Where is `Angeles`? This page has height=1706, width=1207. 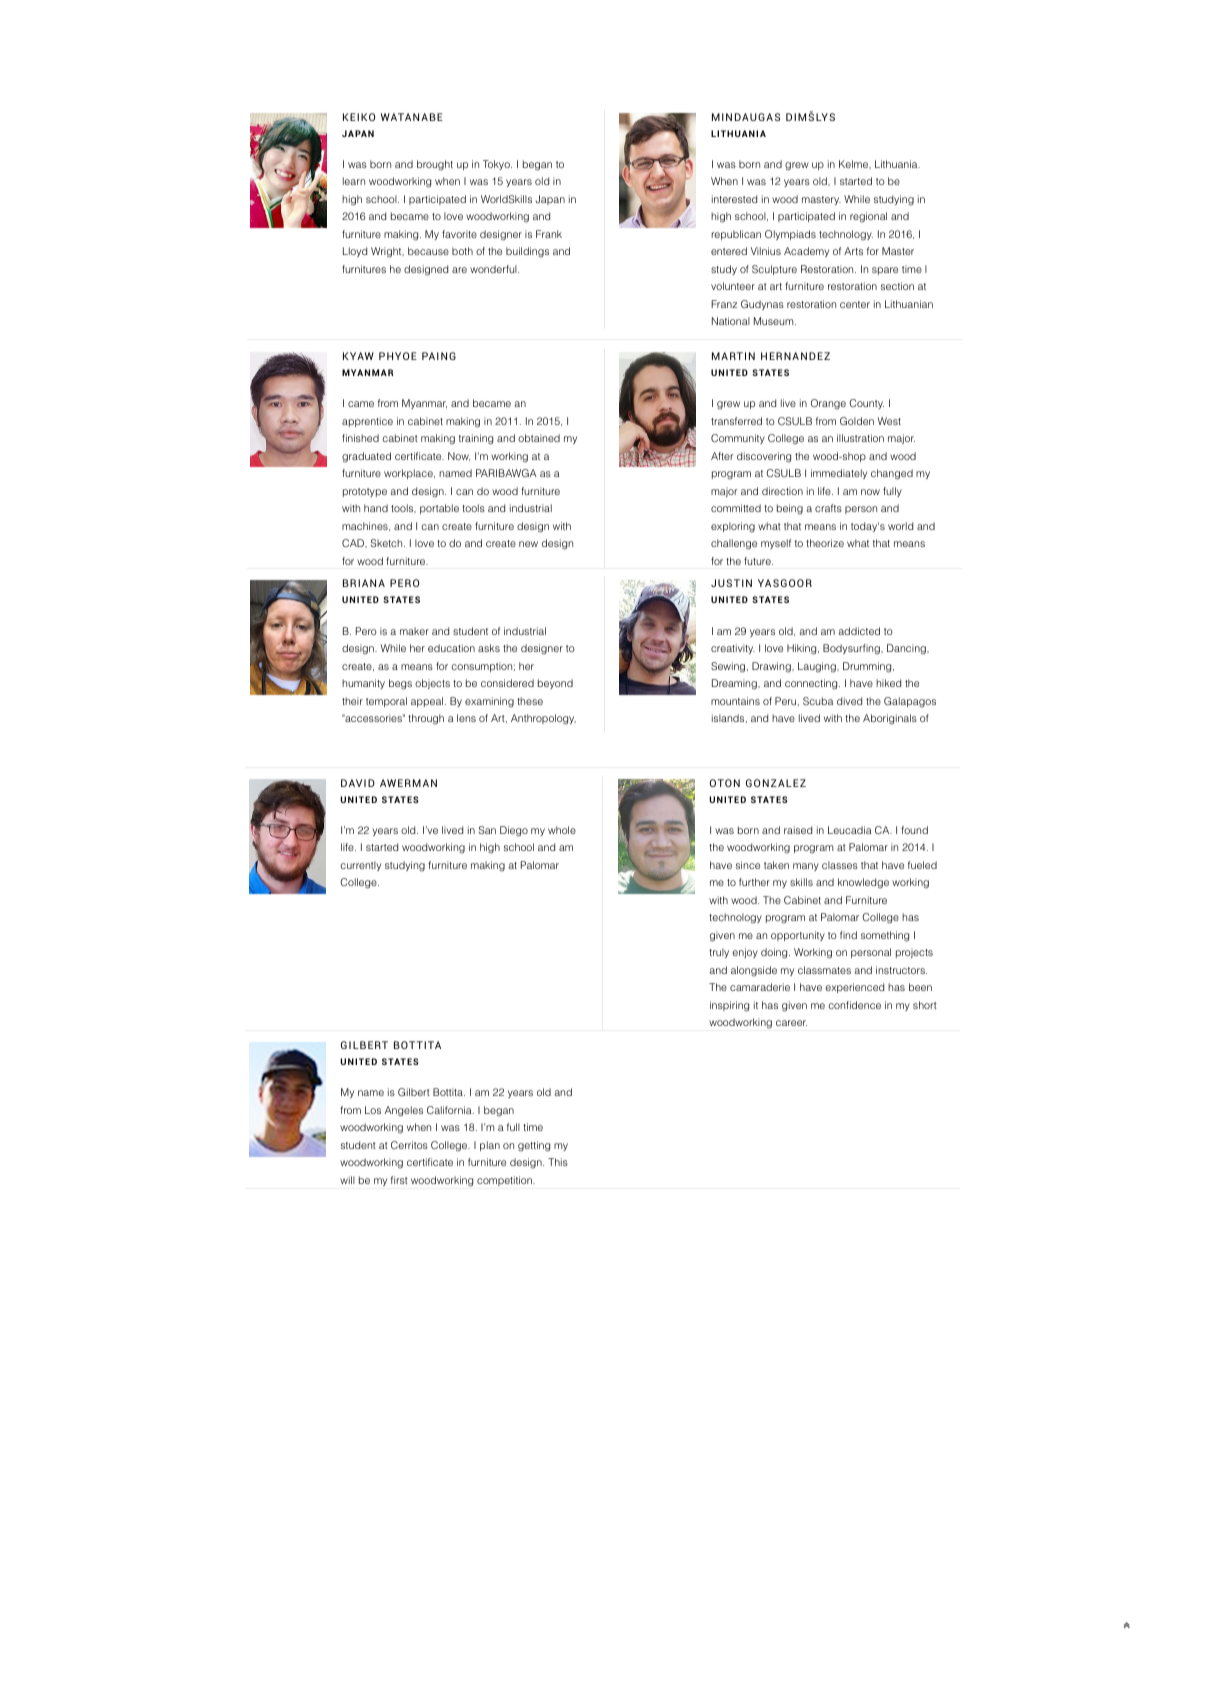 Angeles is located at coordinates (404, 1111).
